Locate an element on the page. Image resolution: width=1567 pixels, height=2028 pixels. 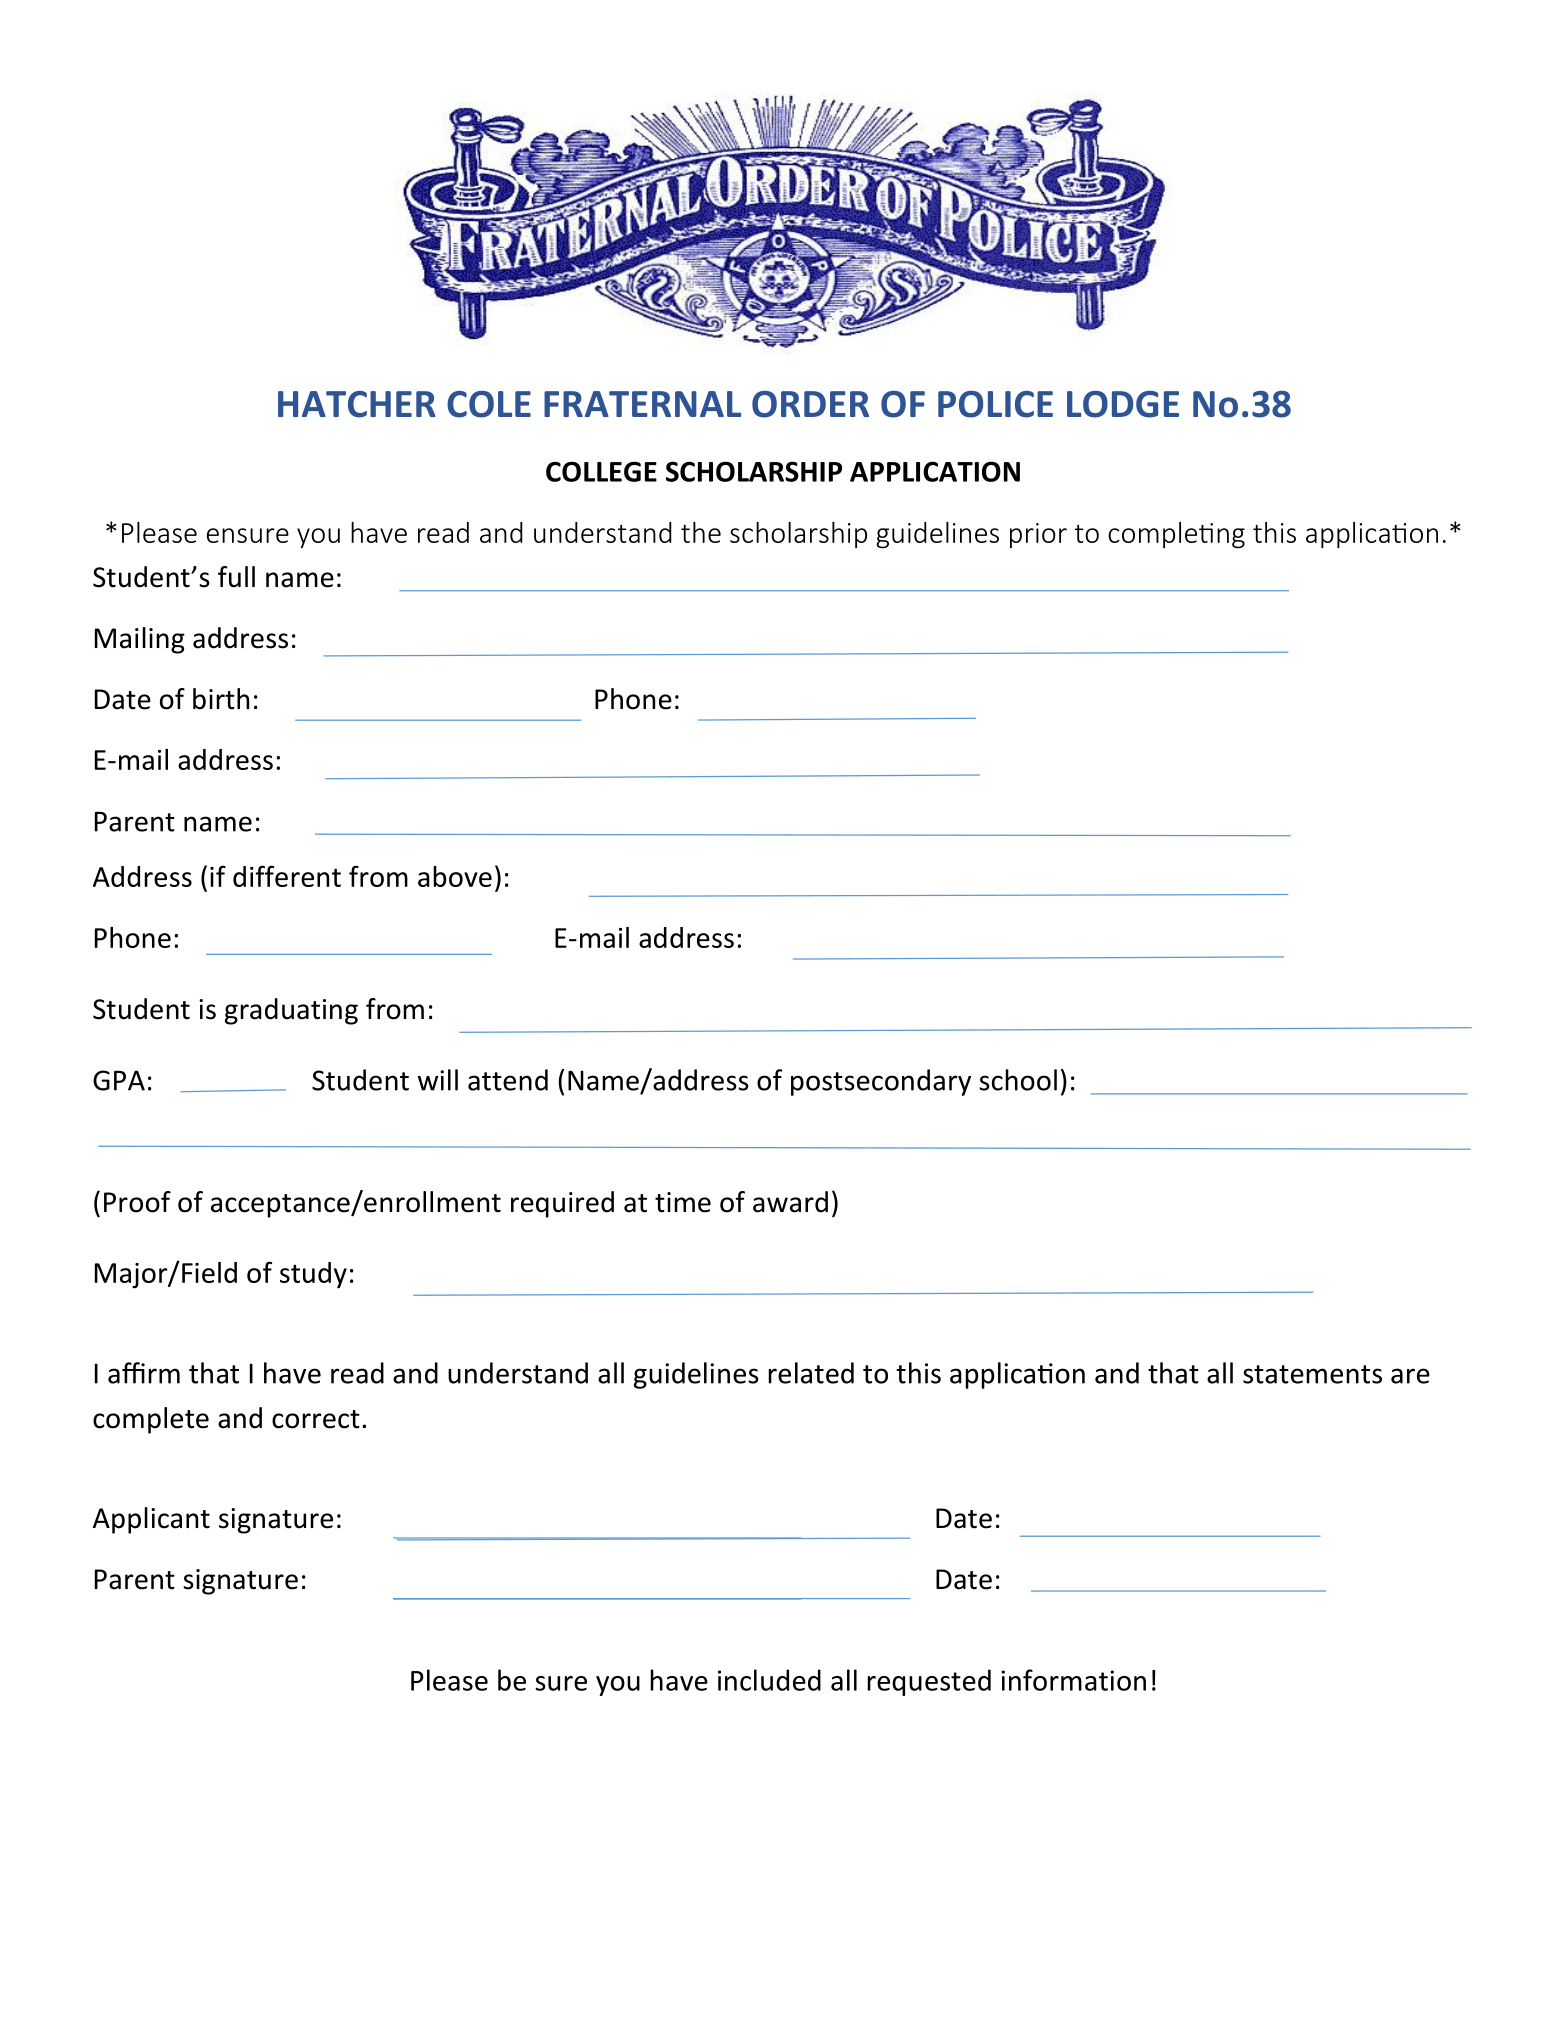
LODGE is located at coordinates (1123, 404).
